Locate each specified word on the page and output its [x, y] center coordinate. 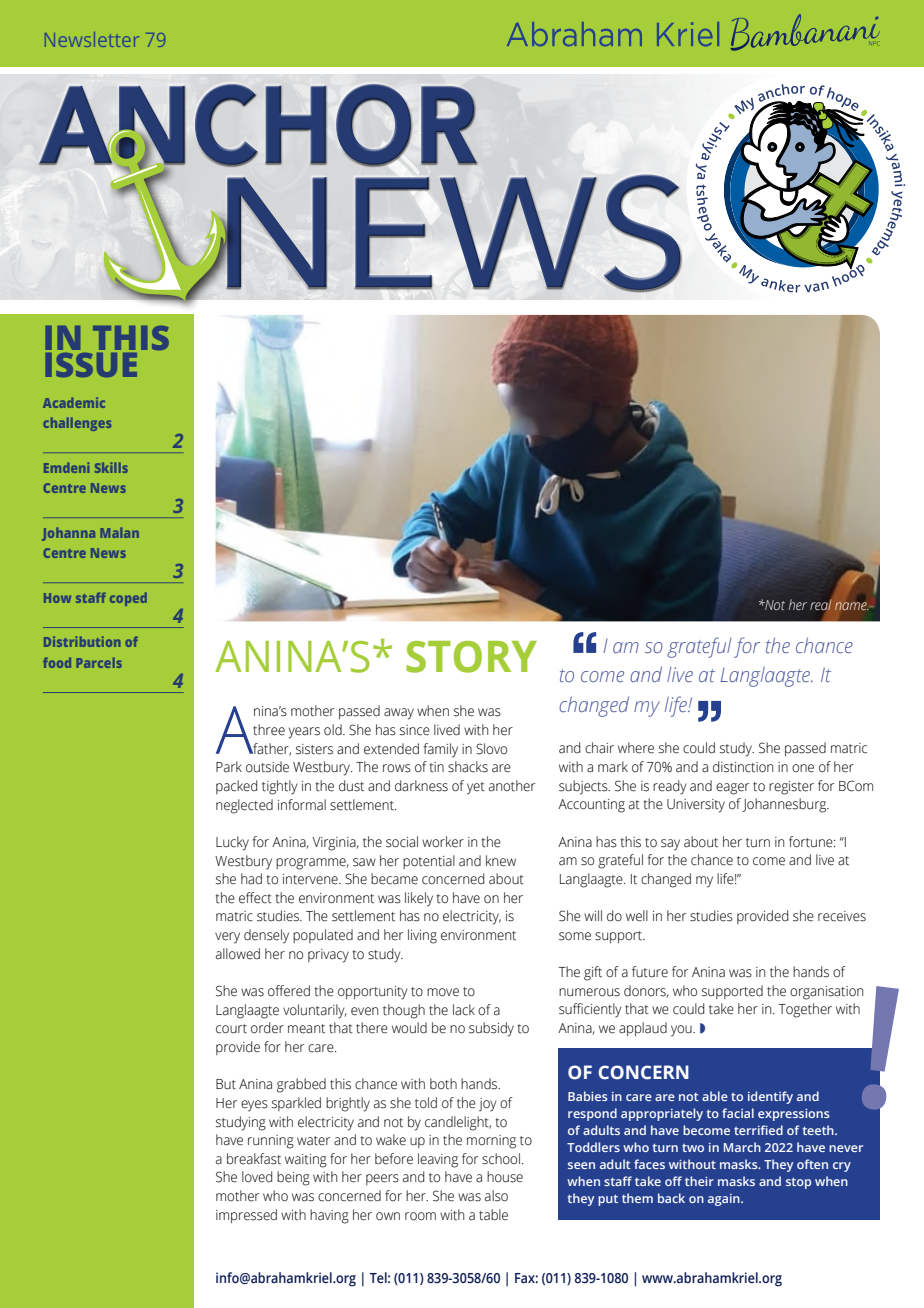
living [422, 936]
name [851, 606]
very [227, 938]
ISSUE [91, 365]
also [496, 1196]
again [725, 1200]
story [471, 657]
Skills [111, 467]
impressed [246, 1216]
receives [842, 916]
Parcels [99, 662]
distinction [743, 767]
